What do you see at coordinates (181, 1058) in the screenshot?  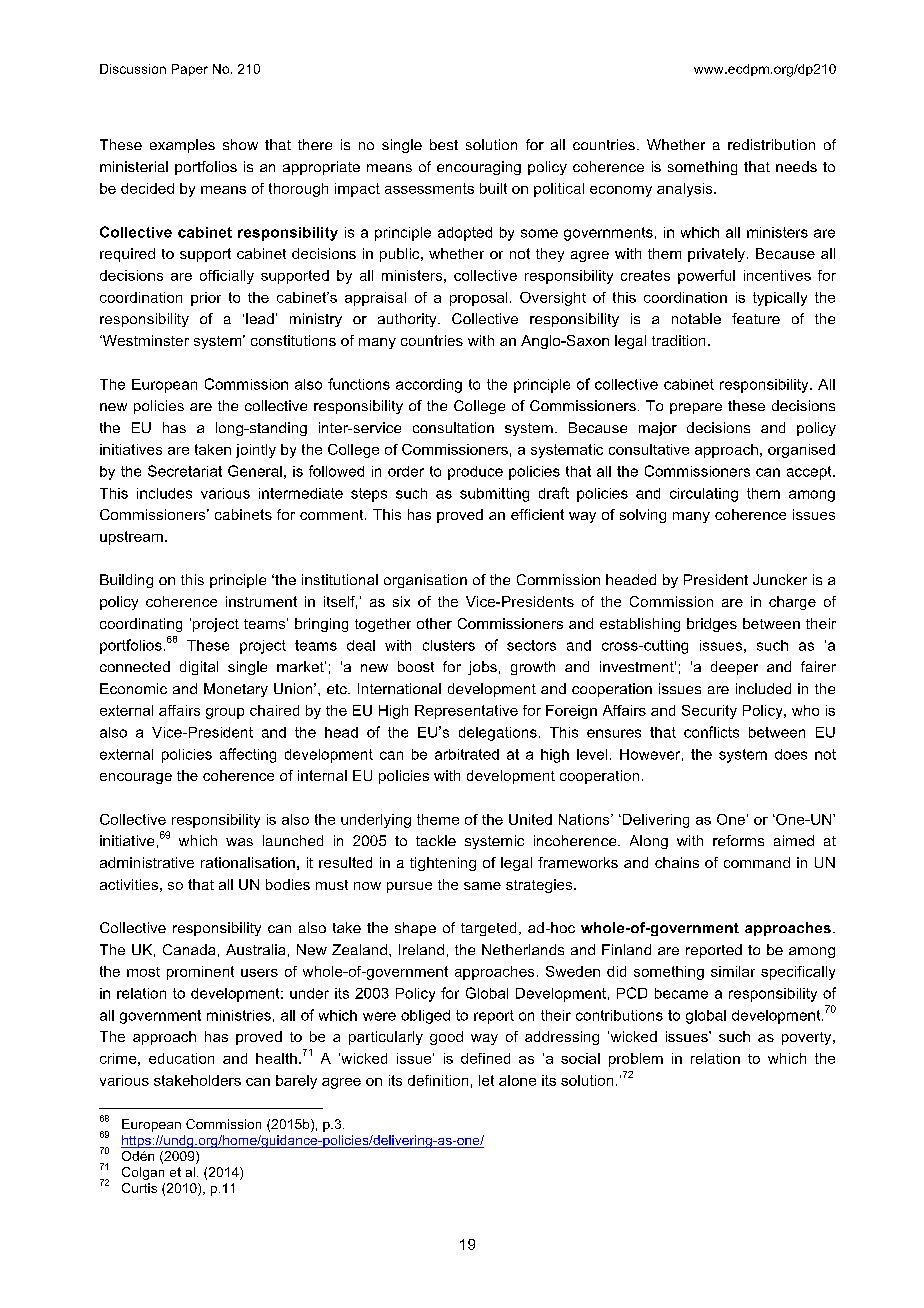 I see `education` at bounding box center [181, 1058].
